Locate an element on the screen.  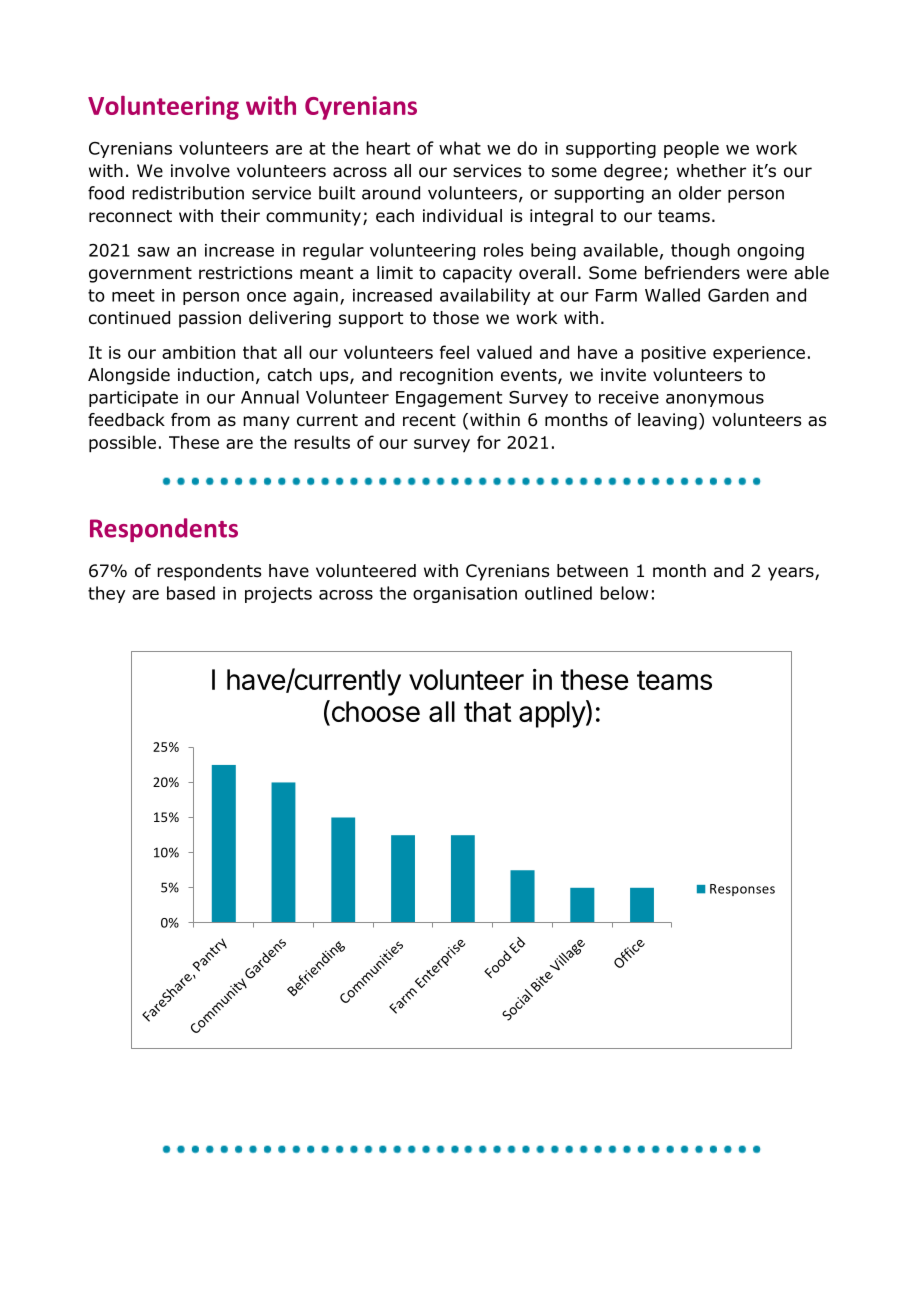
years is located at coordinates (792, 574).
